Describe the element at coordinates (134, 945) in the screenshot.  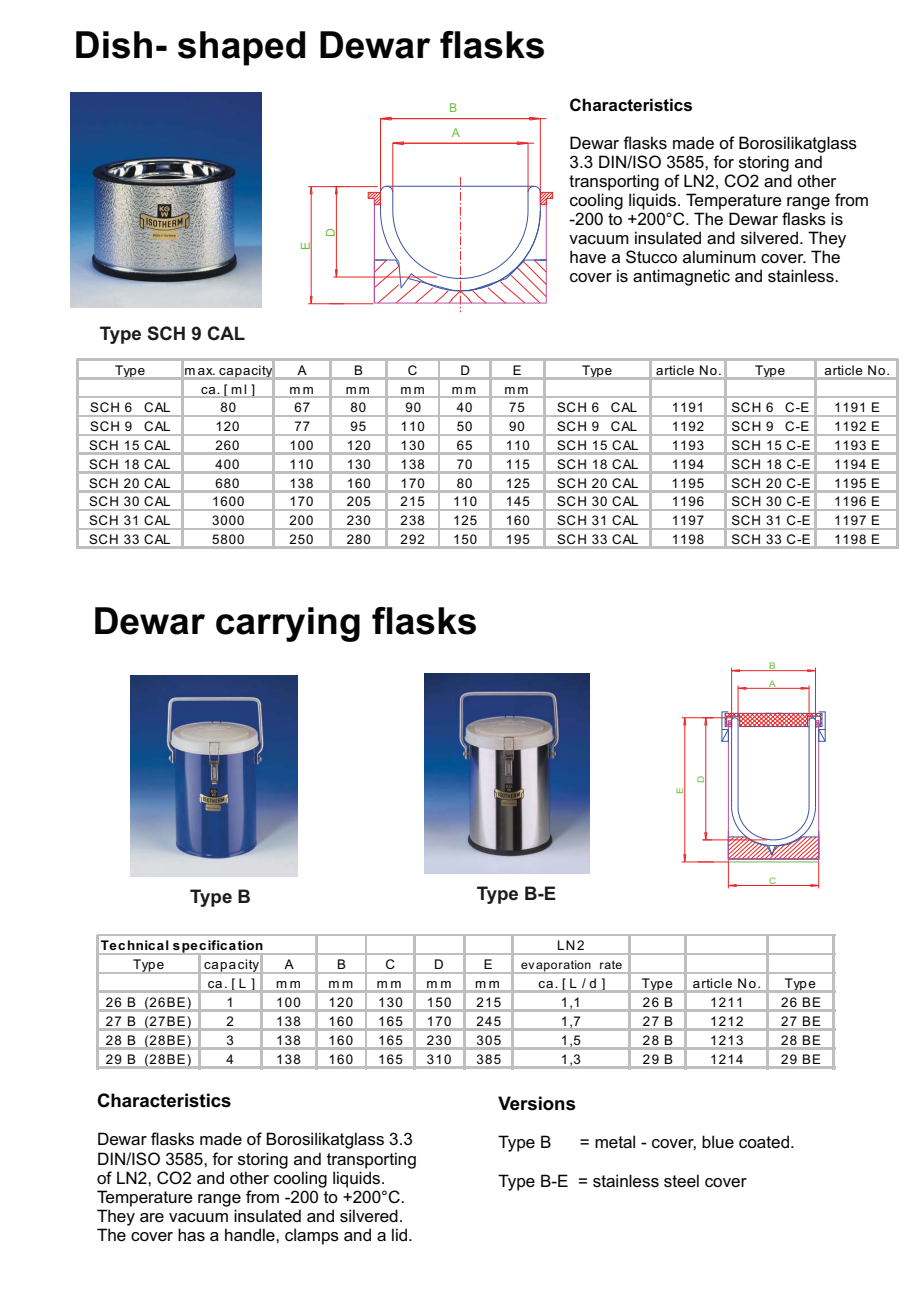
I see `Technical` at that location.
